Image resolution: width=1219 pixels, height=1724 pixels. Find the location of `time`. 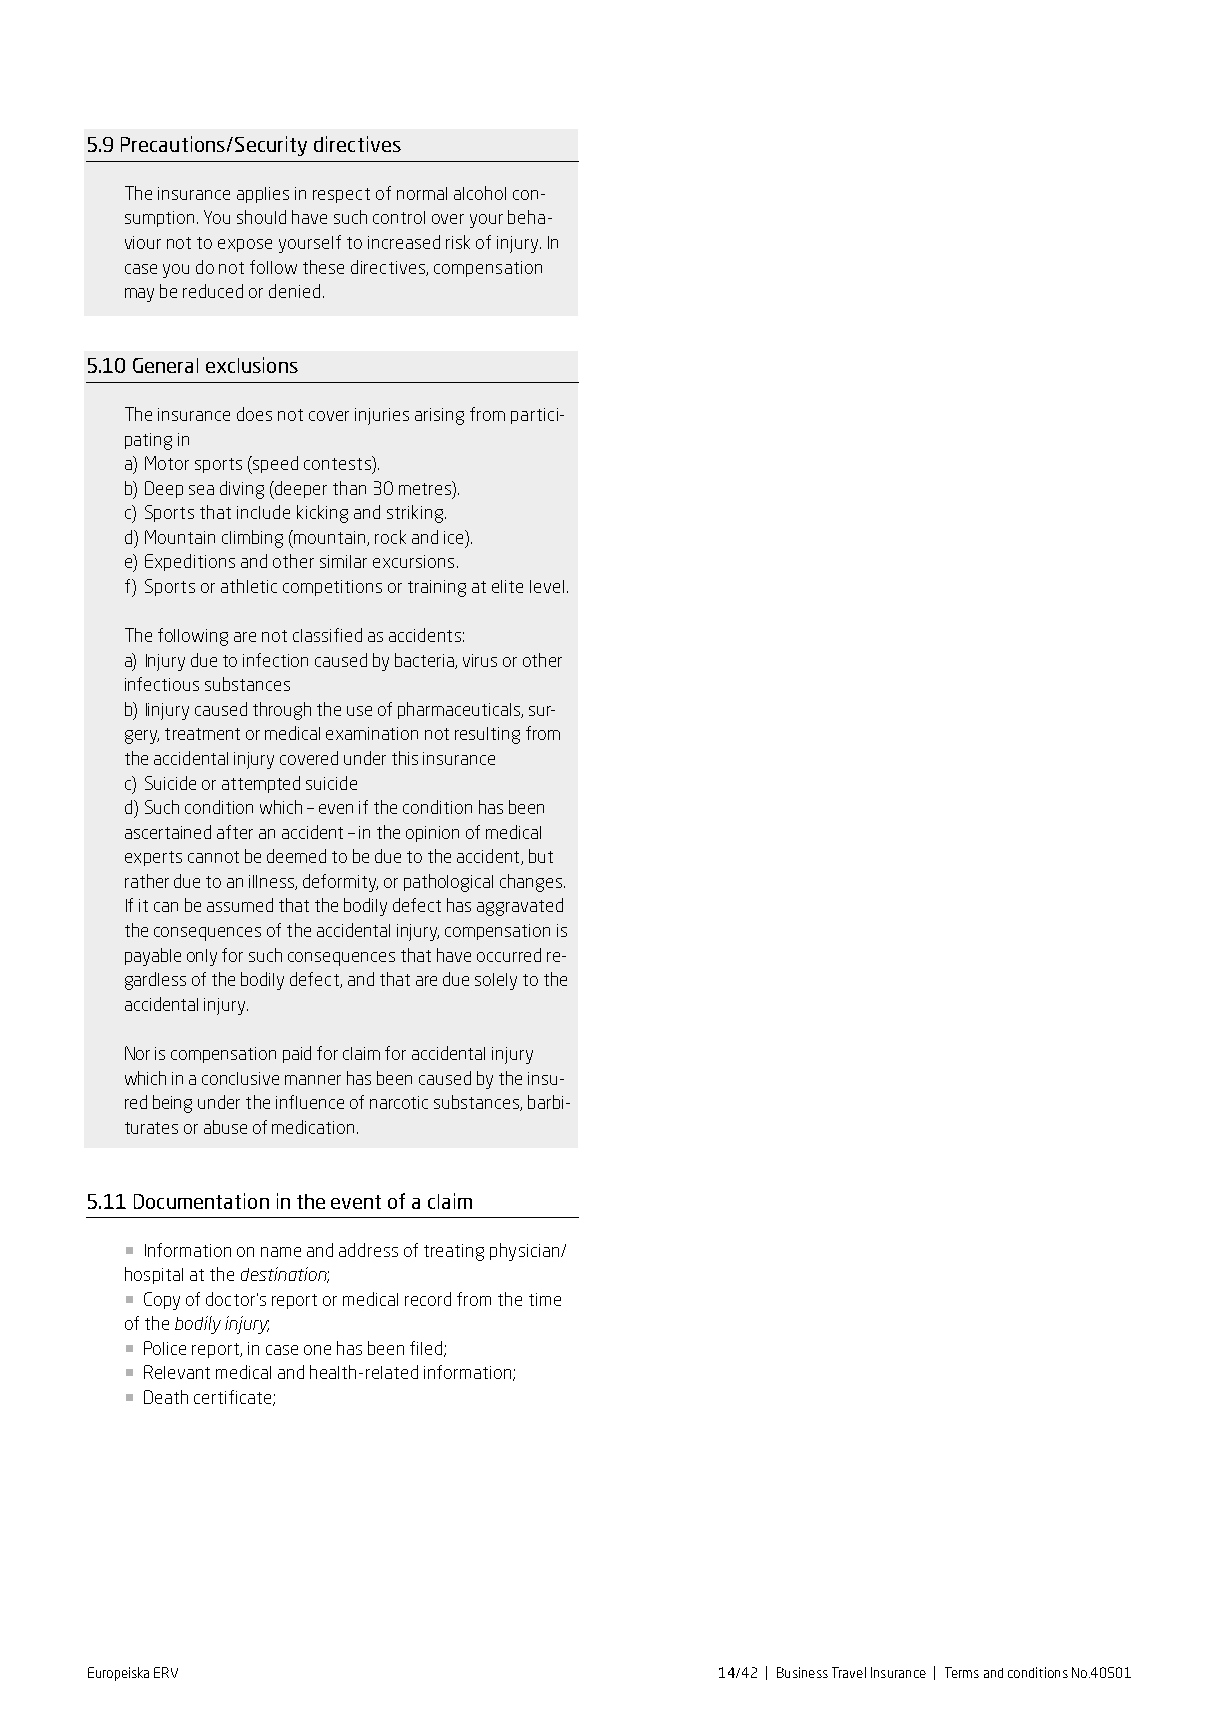

time is located at coordinates (545, 1299).
